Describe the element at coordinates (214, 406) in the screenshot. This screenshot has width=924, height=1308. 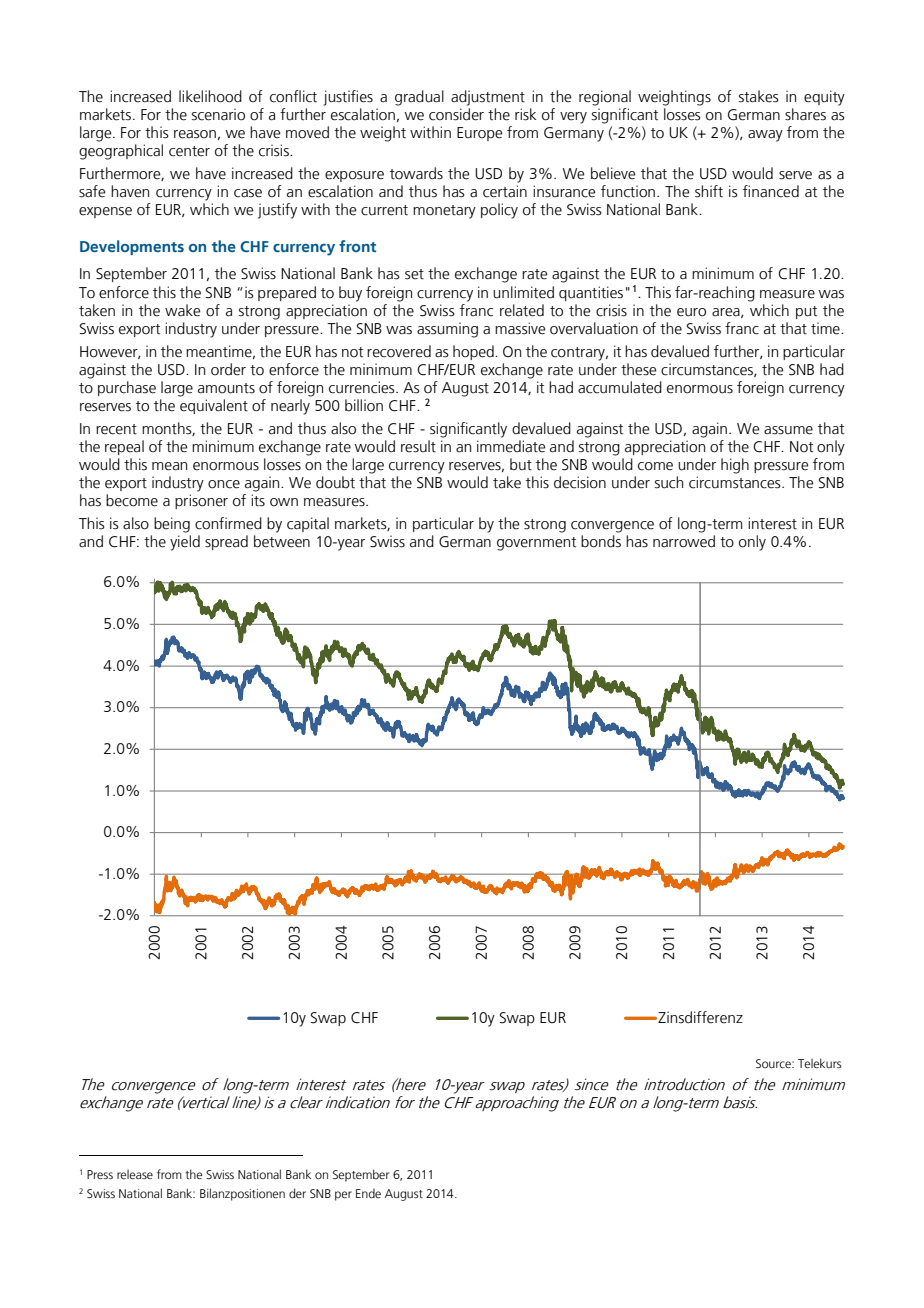
I see `equivalent` at that location.
